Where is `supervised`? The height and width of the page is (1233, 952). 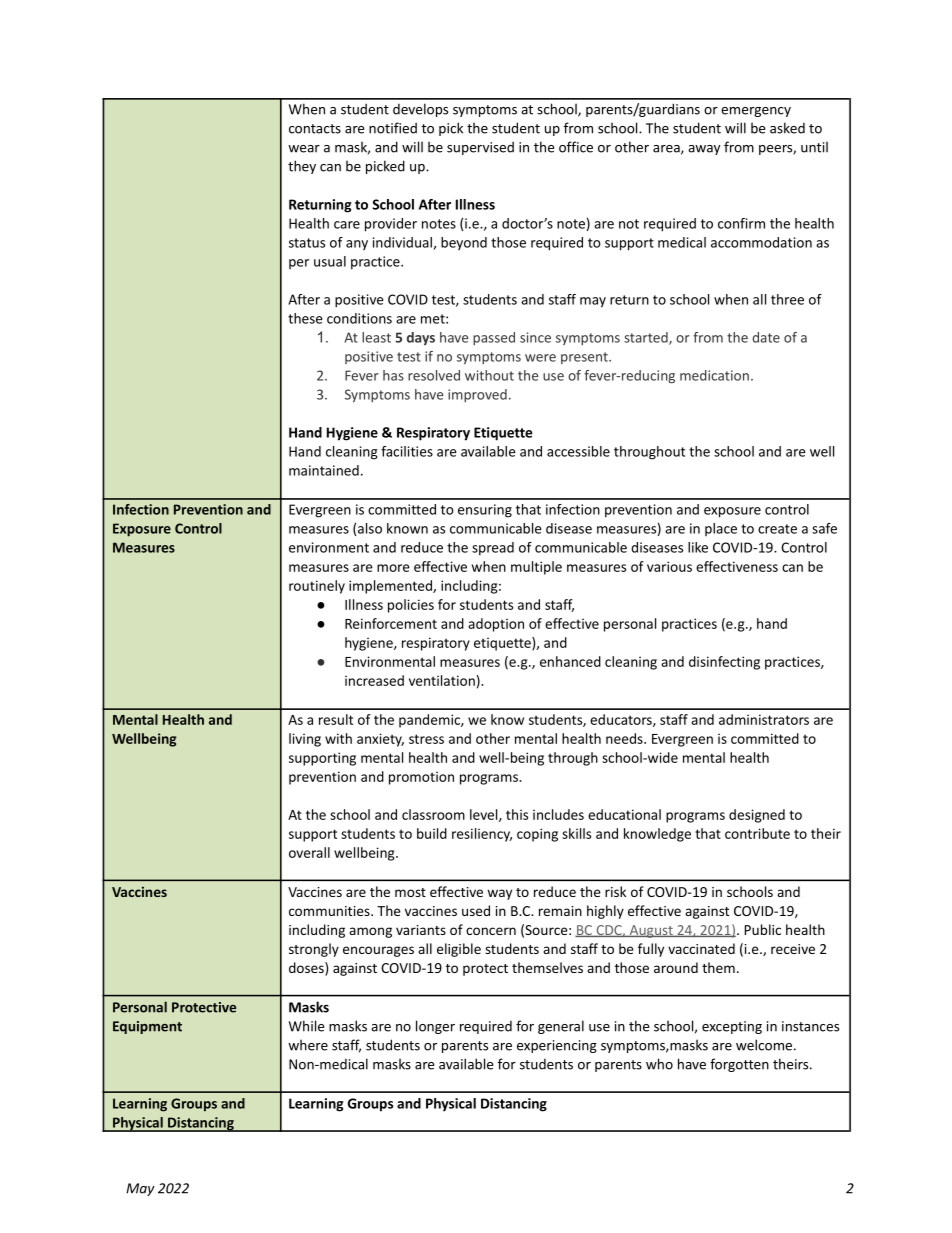
supervised is located at coordinates (480, 148).
